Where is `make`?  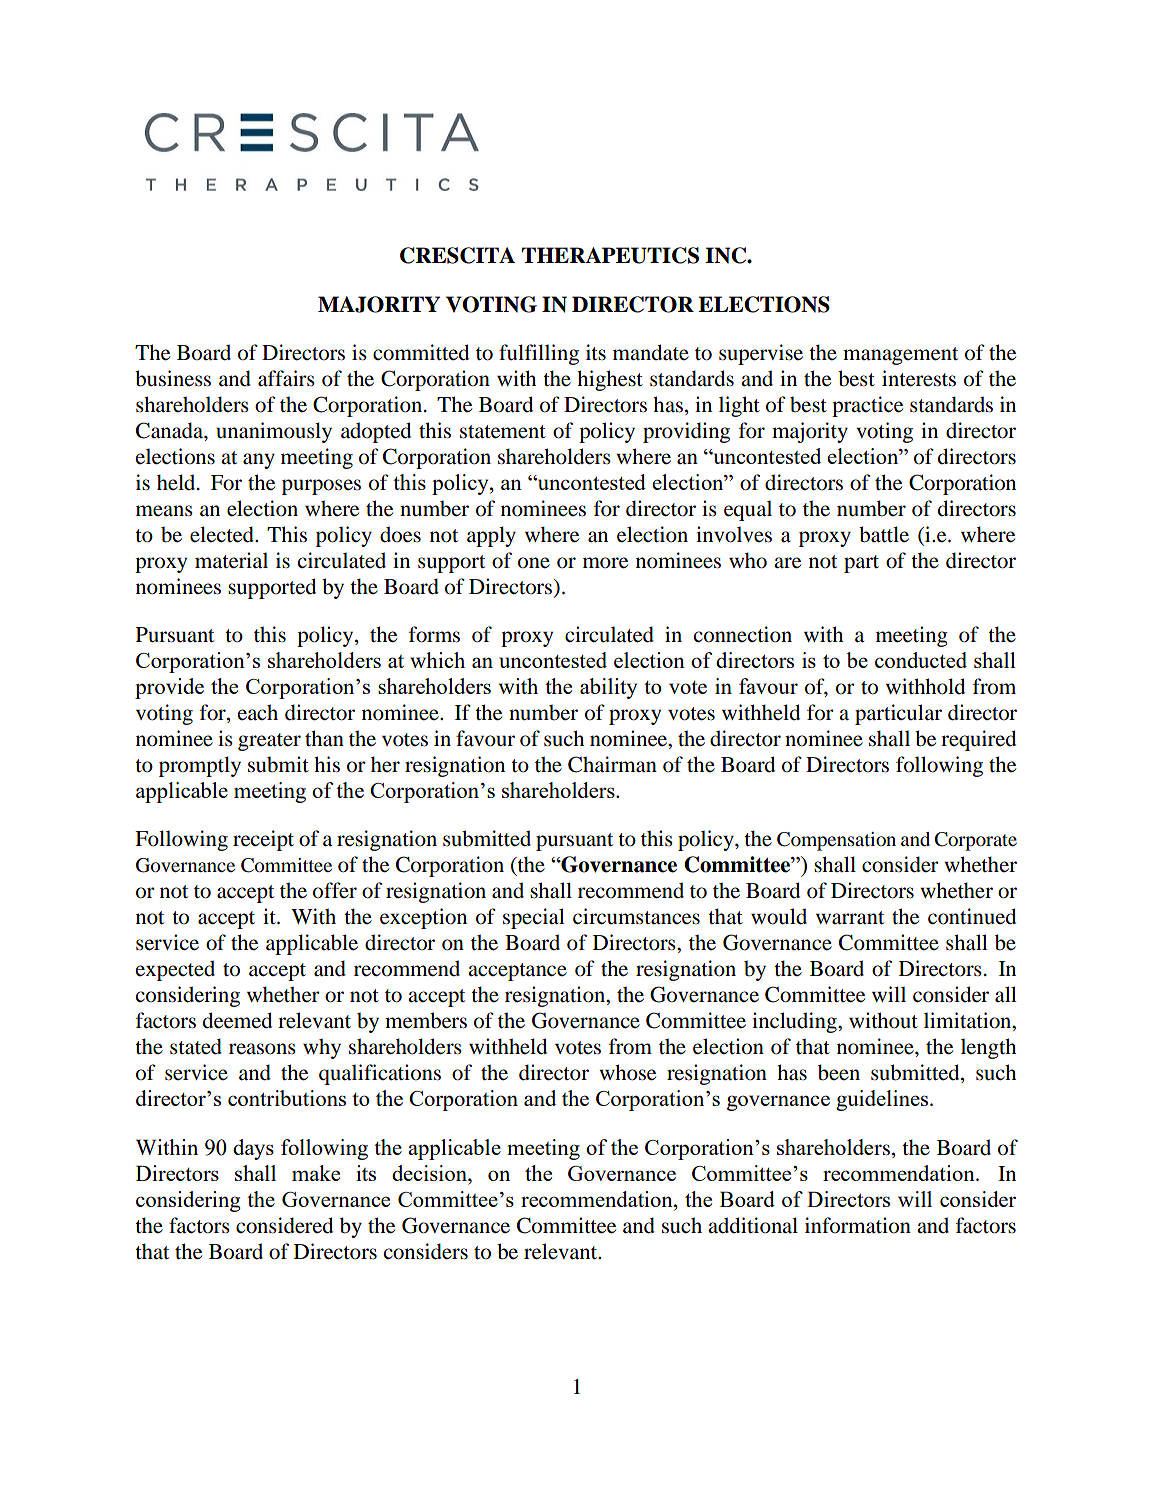 make is located at coordinates (316, 1173).
